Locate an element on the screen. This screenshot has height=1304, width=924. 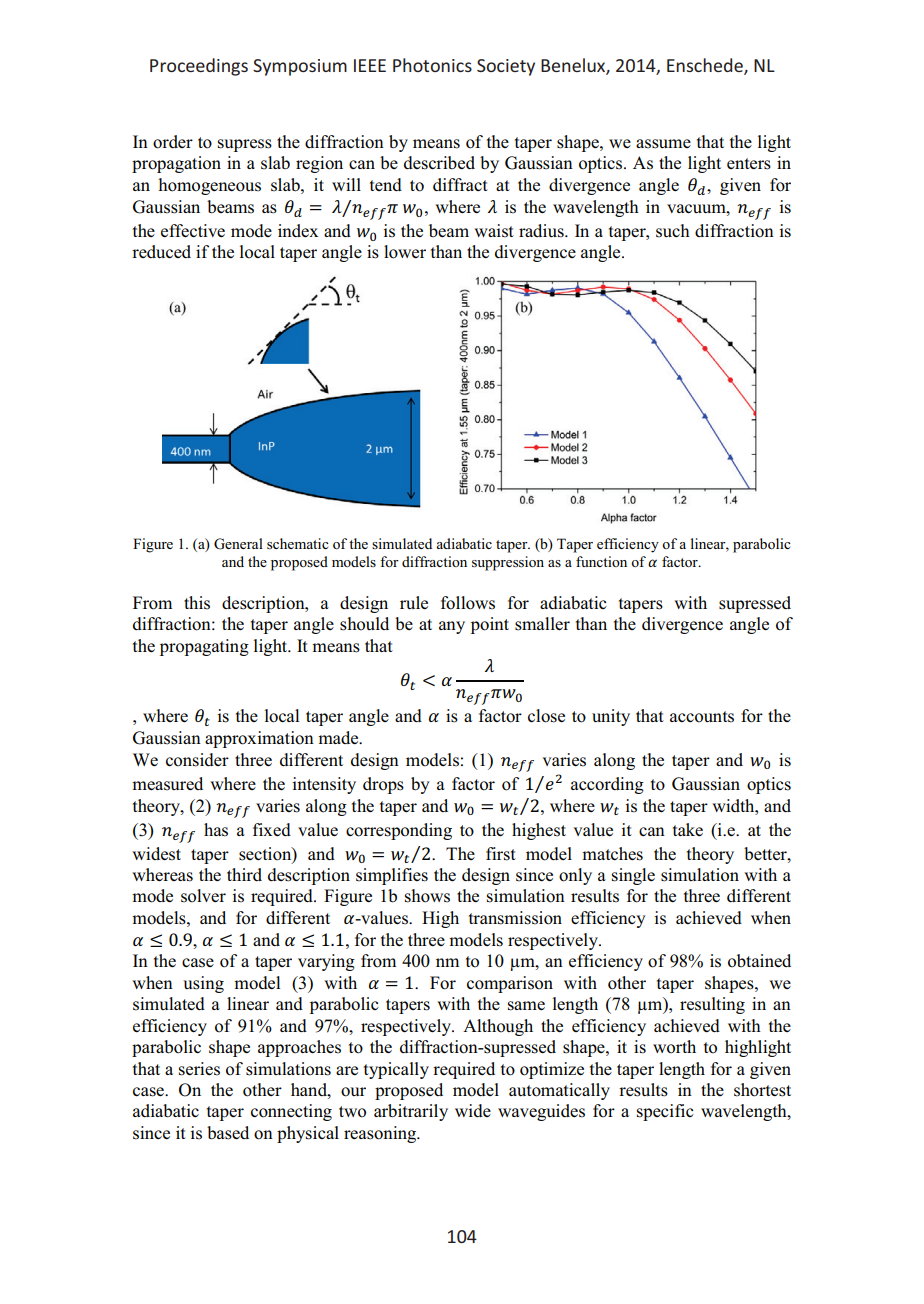
function is located at coordinates (601, 561).
